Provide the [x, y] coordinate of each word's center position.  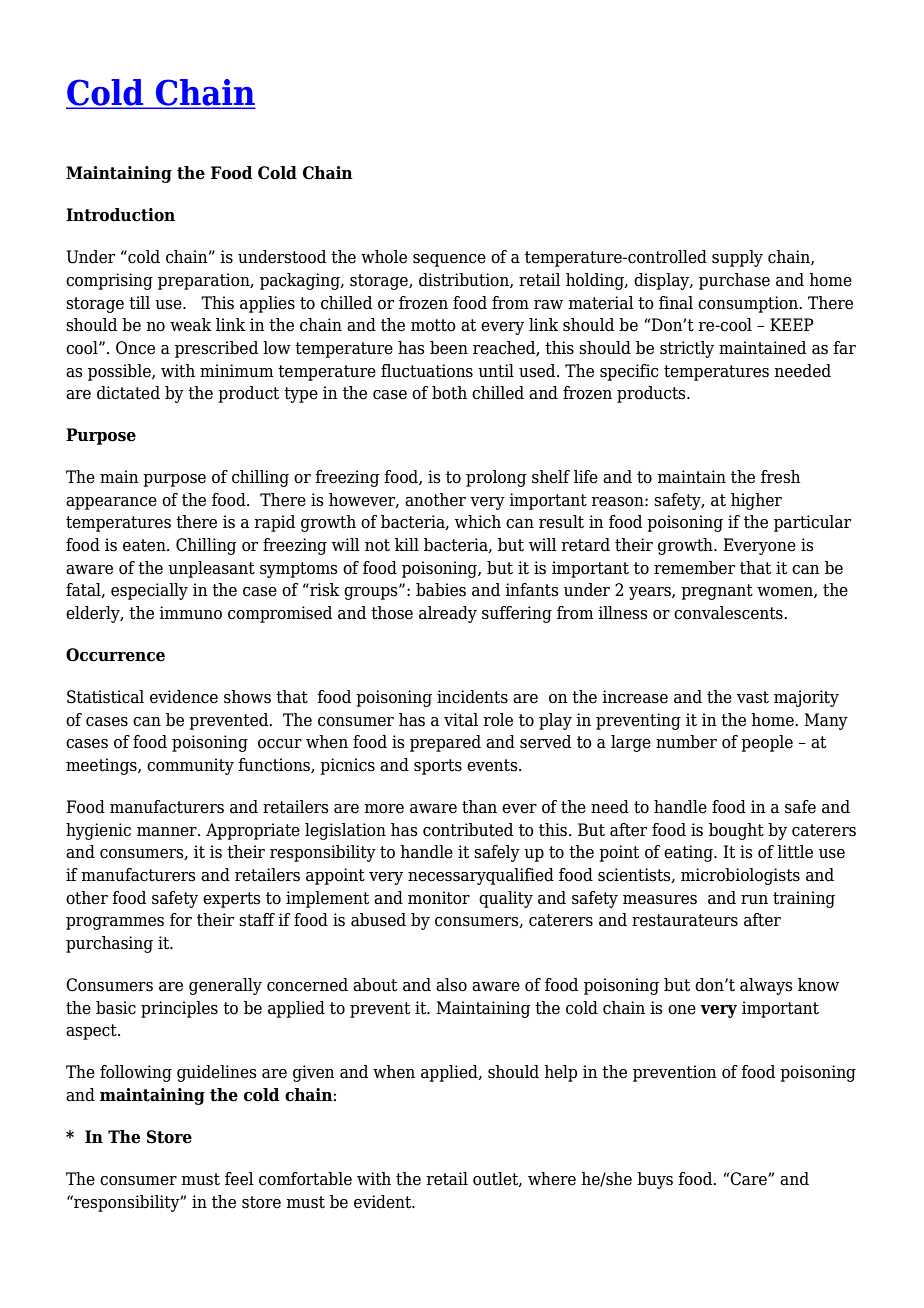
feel [239, 1179]
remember [694, 568]
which [478, 522]
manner [168, 832]
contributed [468, 830]
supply [737, 258]
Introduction [120, 215]
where [552, 1179]
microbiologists [740, 876]
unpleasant [211, 569]
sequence [449, 260]
